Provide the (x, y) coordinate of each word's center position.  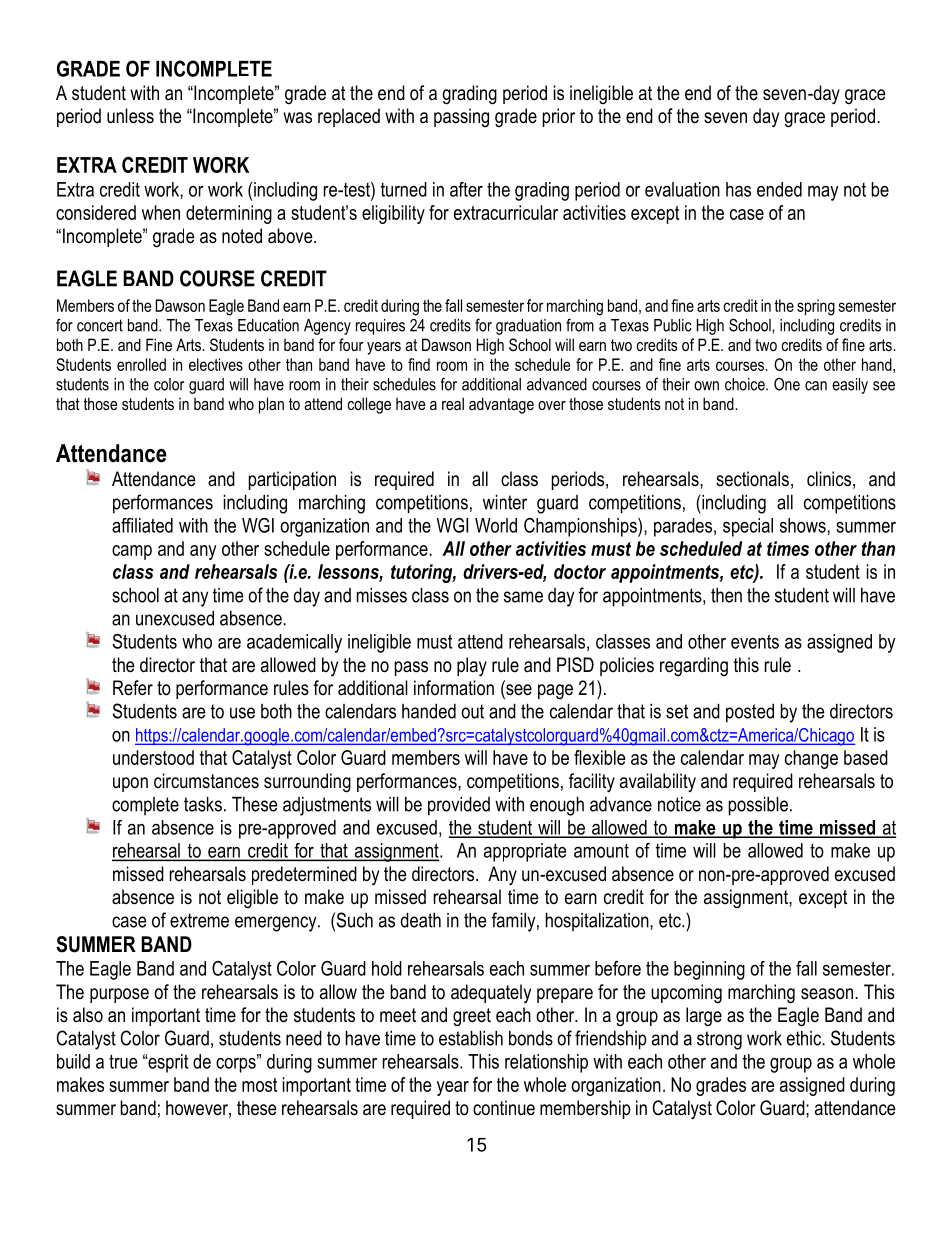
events (755, 641)
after (466, 189)
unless (130, 116)
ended (779, 189)
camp (132, 552)
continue (504, 1108)
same (523, 597)
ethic (805, 1038)
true (123, 1061)
